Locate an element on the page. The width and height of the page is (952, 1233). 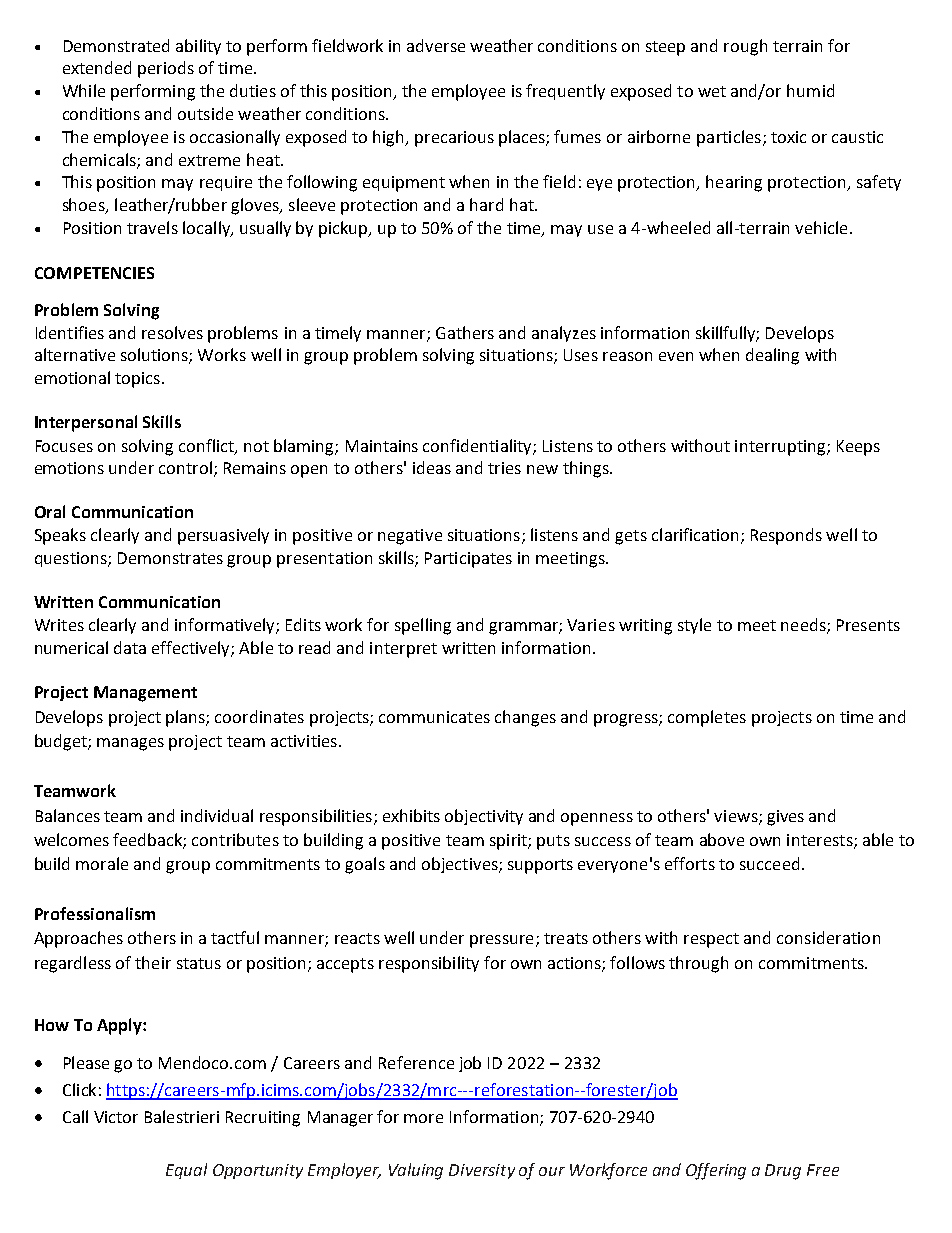
succeed is located at coordinates (769, 863).
